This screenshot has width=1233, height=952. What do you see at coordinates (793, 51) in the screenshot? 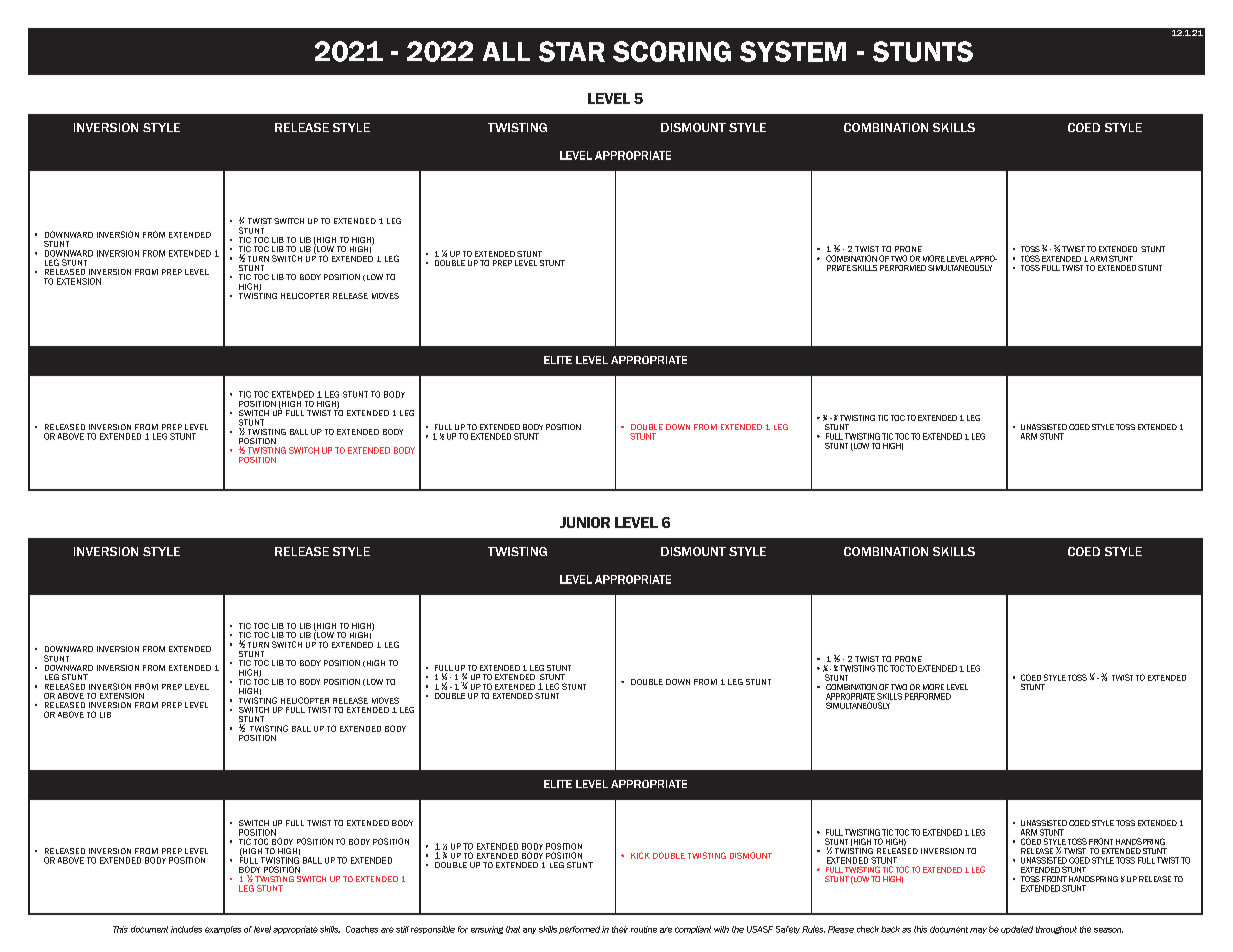
I see `SYSTEM` at bounding box center [793, 51].
